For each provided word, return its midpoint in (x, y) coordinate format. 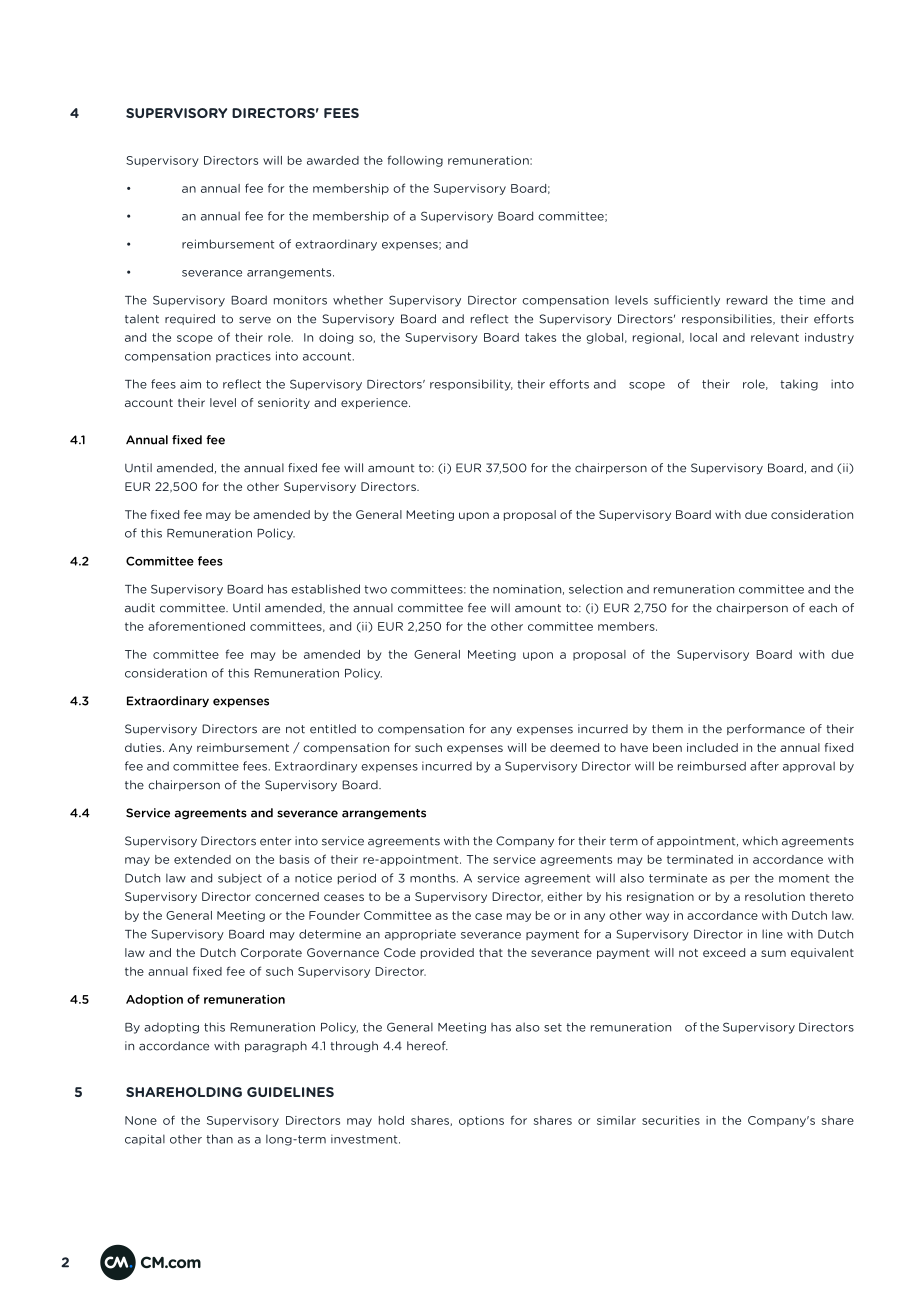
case (488, 916)
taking (799, 385)
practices (243, 357)
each (823, 608)
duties (144, 747)
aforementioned (196, 626)
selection (596, 589)
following (415, 161)
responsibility (471, 385)
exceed (724, 952)
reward (747, 300)
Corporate (271, 953)
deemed (574, 747)
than (219, 1139)
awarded (333, 160)
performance (766, 729)
